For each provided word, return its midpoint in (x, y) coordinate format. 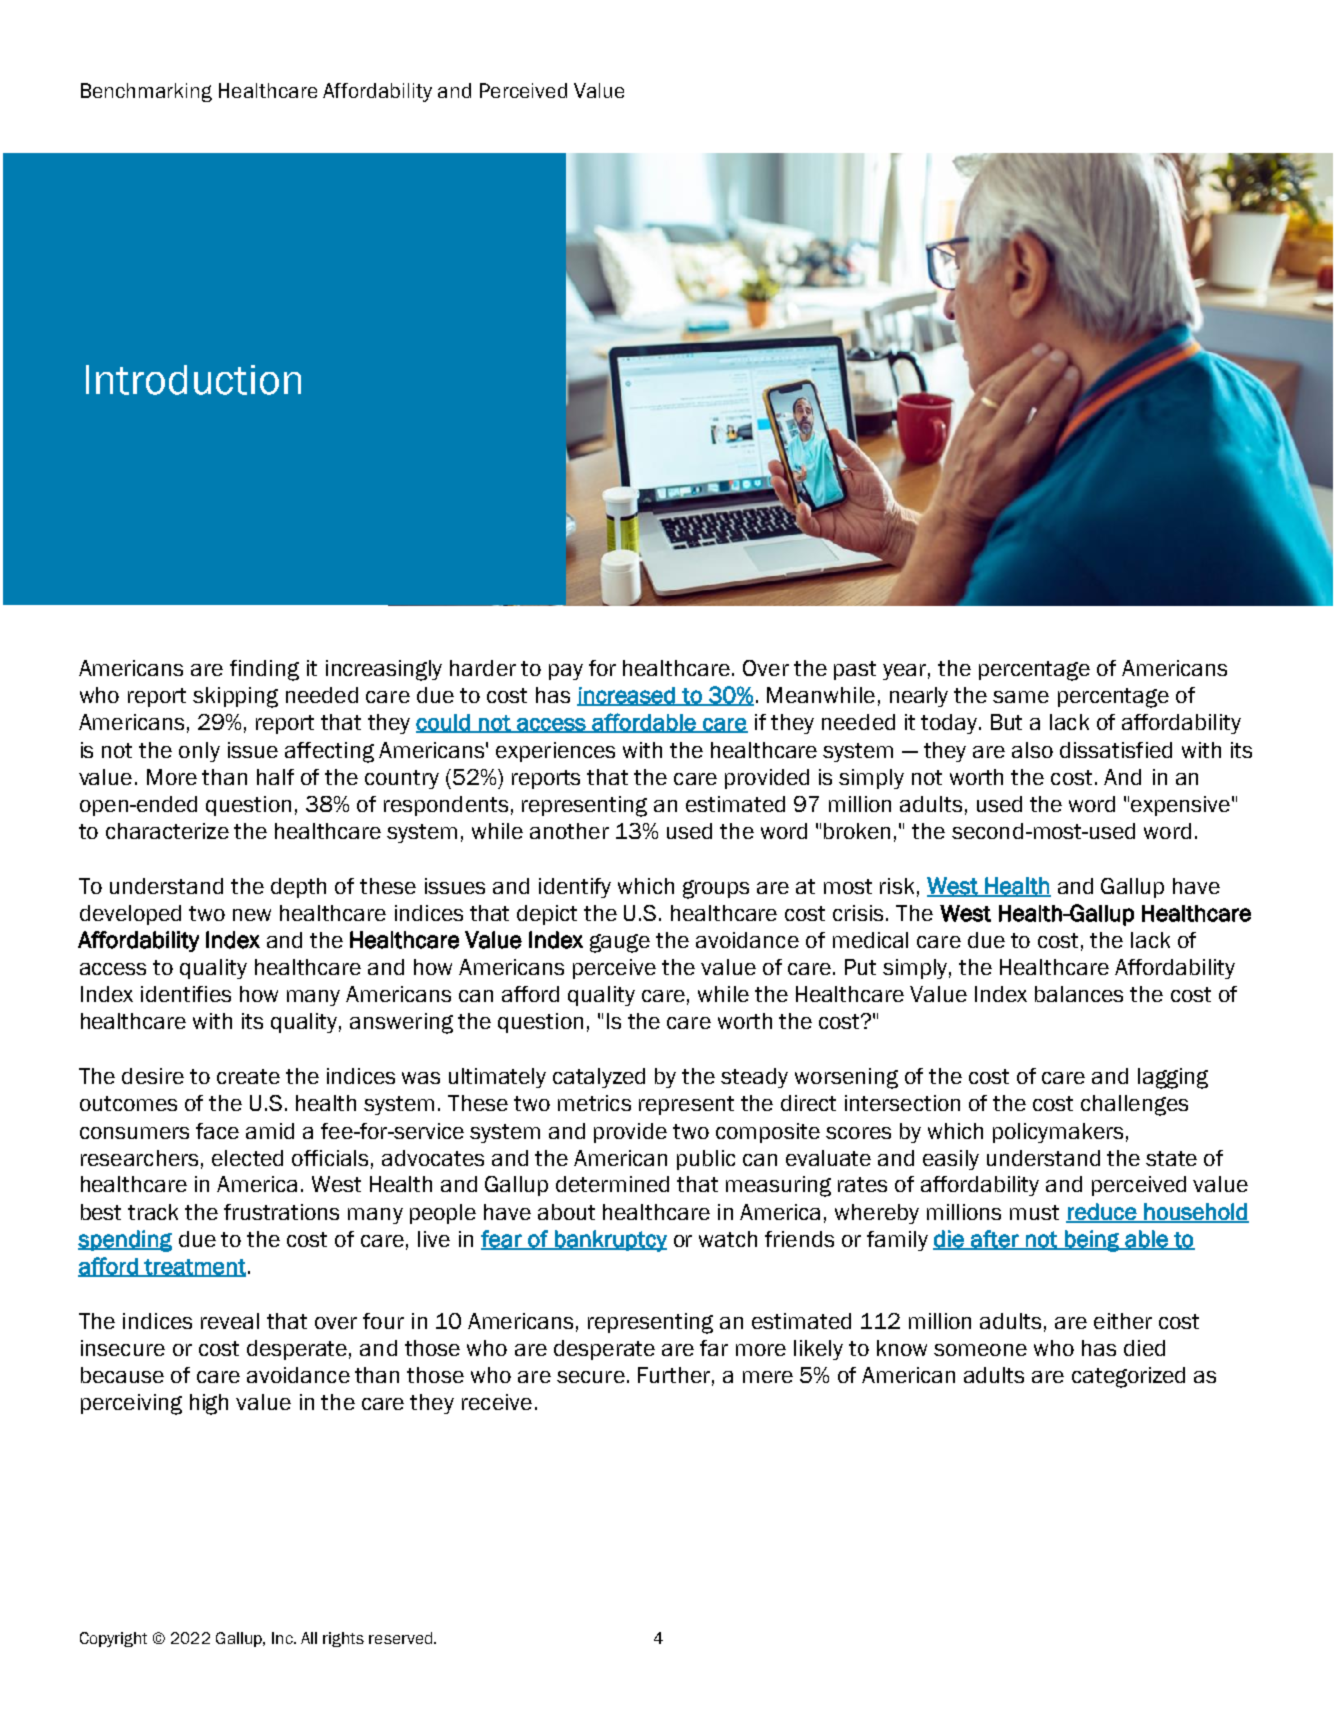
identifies (186, 994)
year (904, 672)
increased (627, 696)
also (1032, 750)
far (714, 1348)
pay (566, 672)
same (1021, 697)
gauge (620, 943)
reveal (230, 1321)
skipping (235, 697)
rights (343, 1639)
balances (1079, 994)
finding (264, 670)
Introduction (193, 380)
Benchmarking (146, 92)
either (1123, 1321)
